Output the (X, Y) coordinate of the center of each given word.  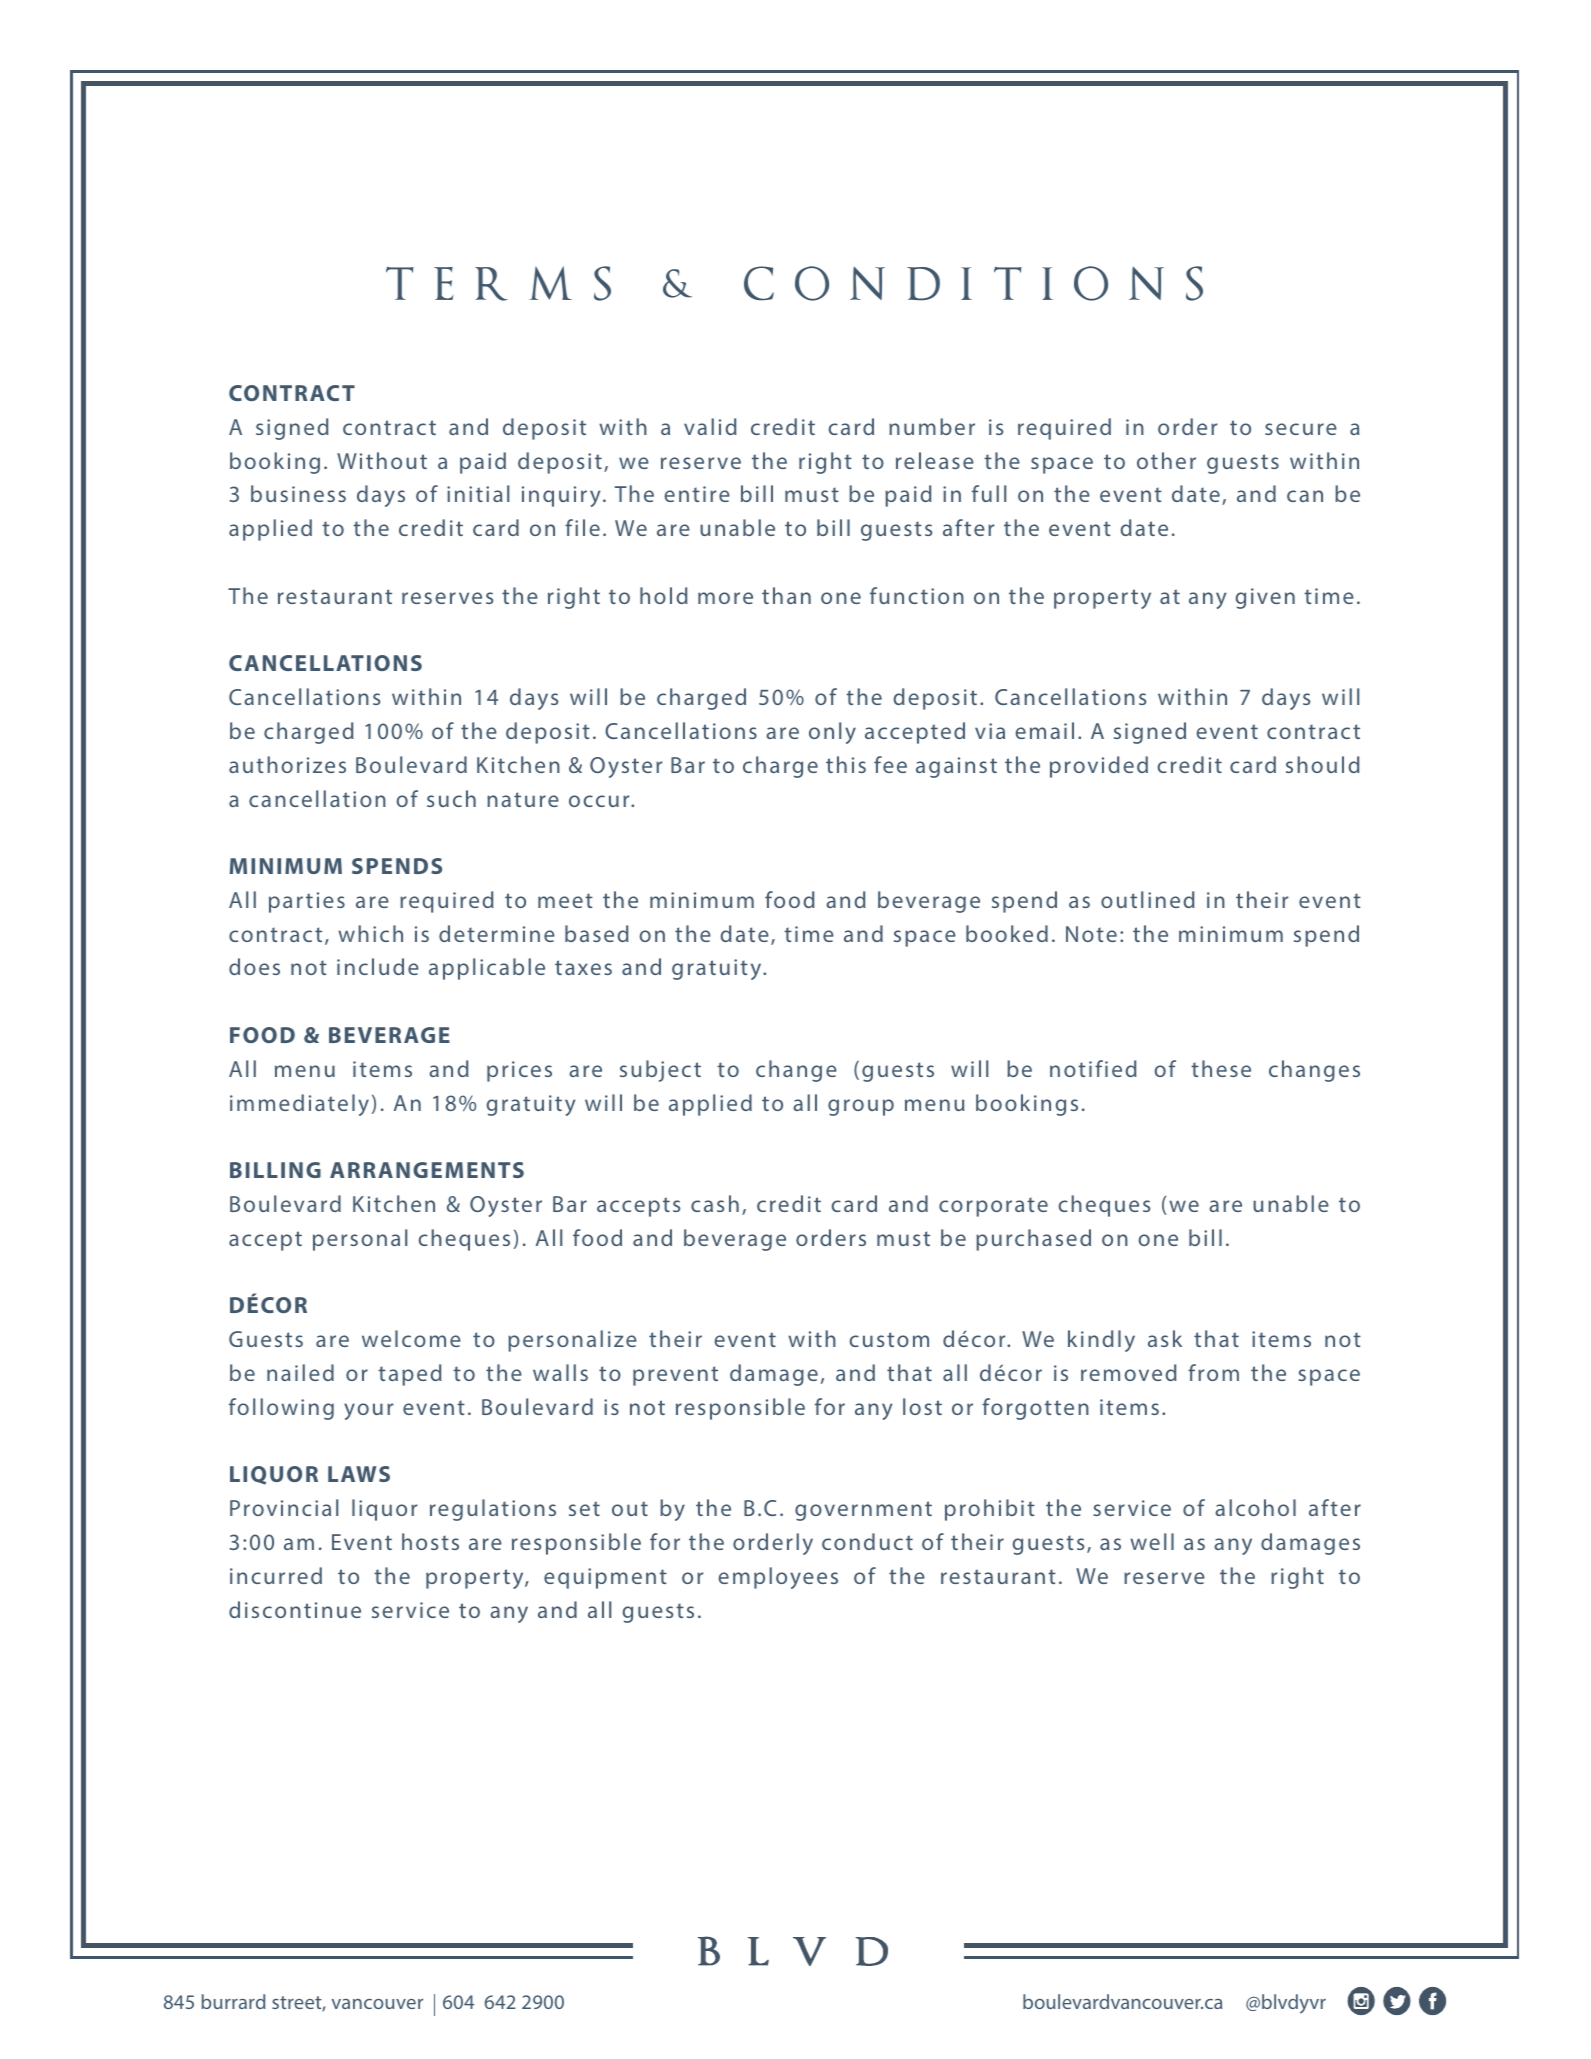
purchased (1033, 1240)
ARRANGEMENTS (427, 1170)
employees (778, 1578)
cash (715, 1203)
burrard (233, 2001)
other (1166, 460)
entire (697, 494)
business (298, 493)
